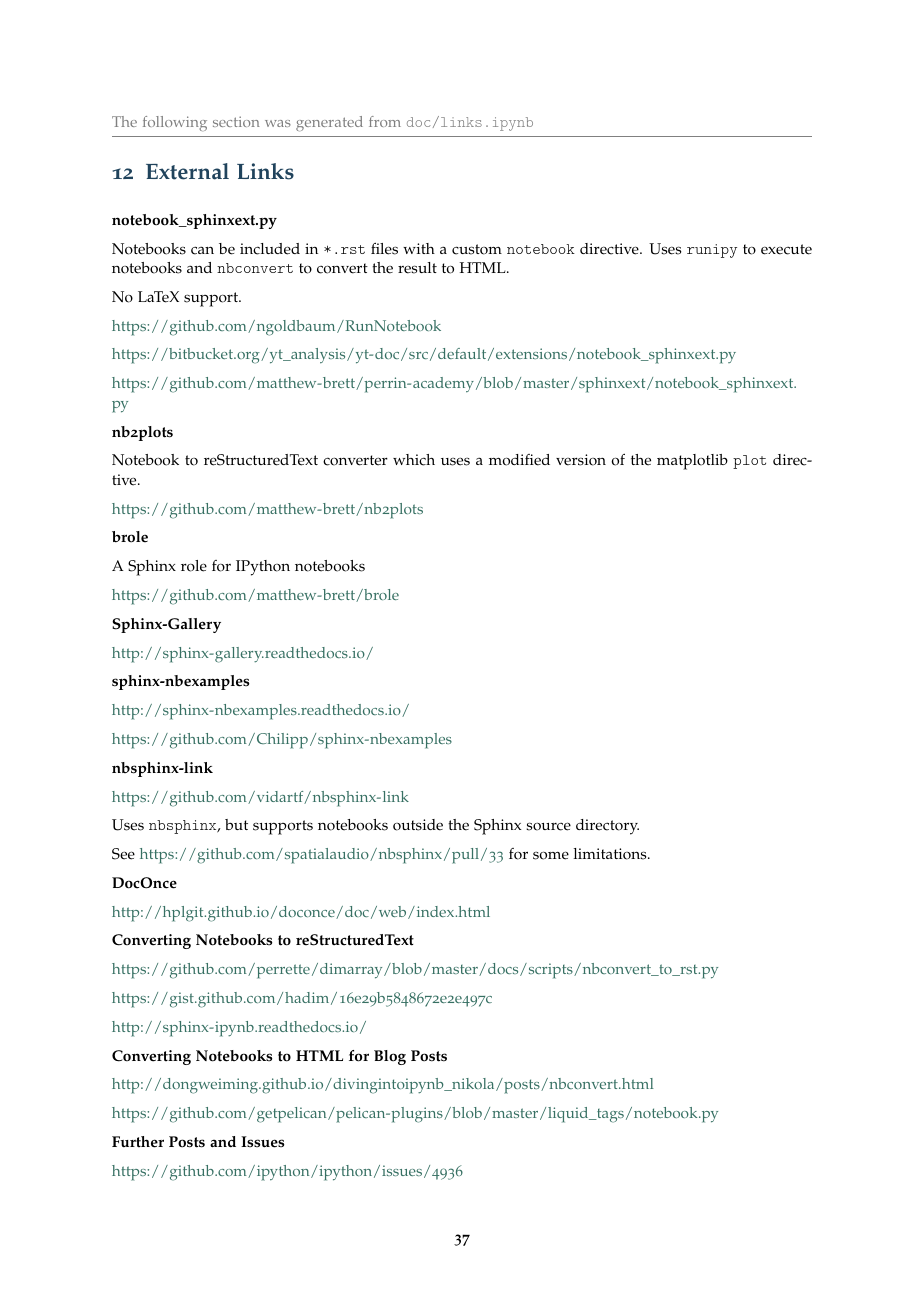  I want to click on External, so click(187, 171).
